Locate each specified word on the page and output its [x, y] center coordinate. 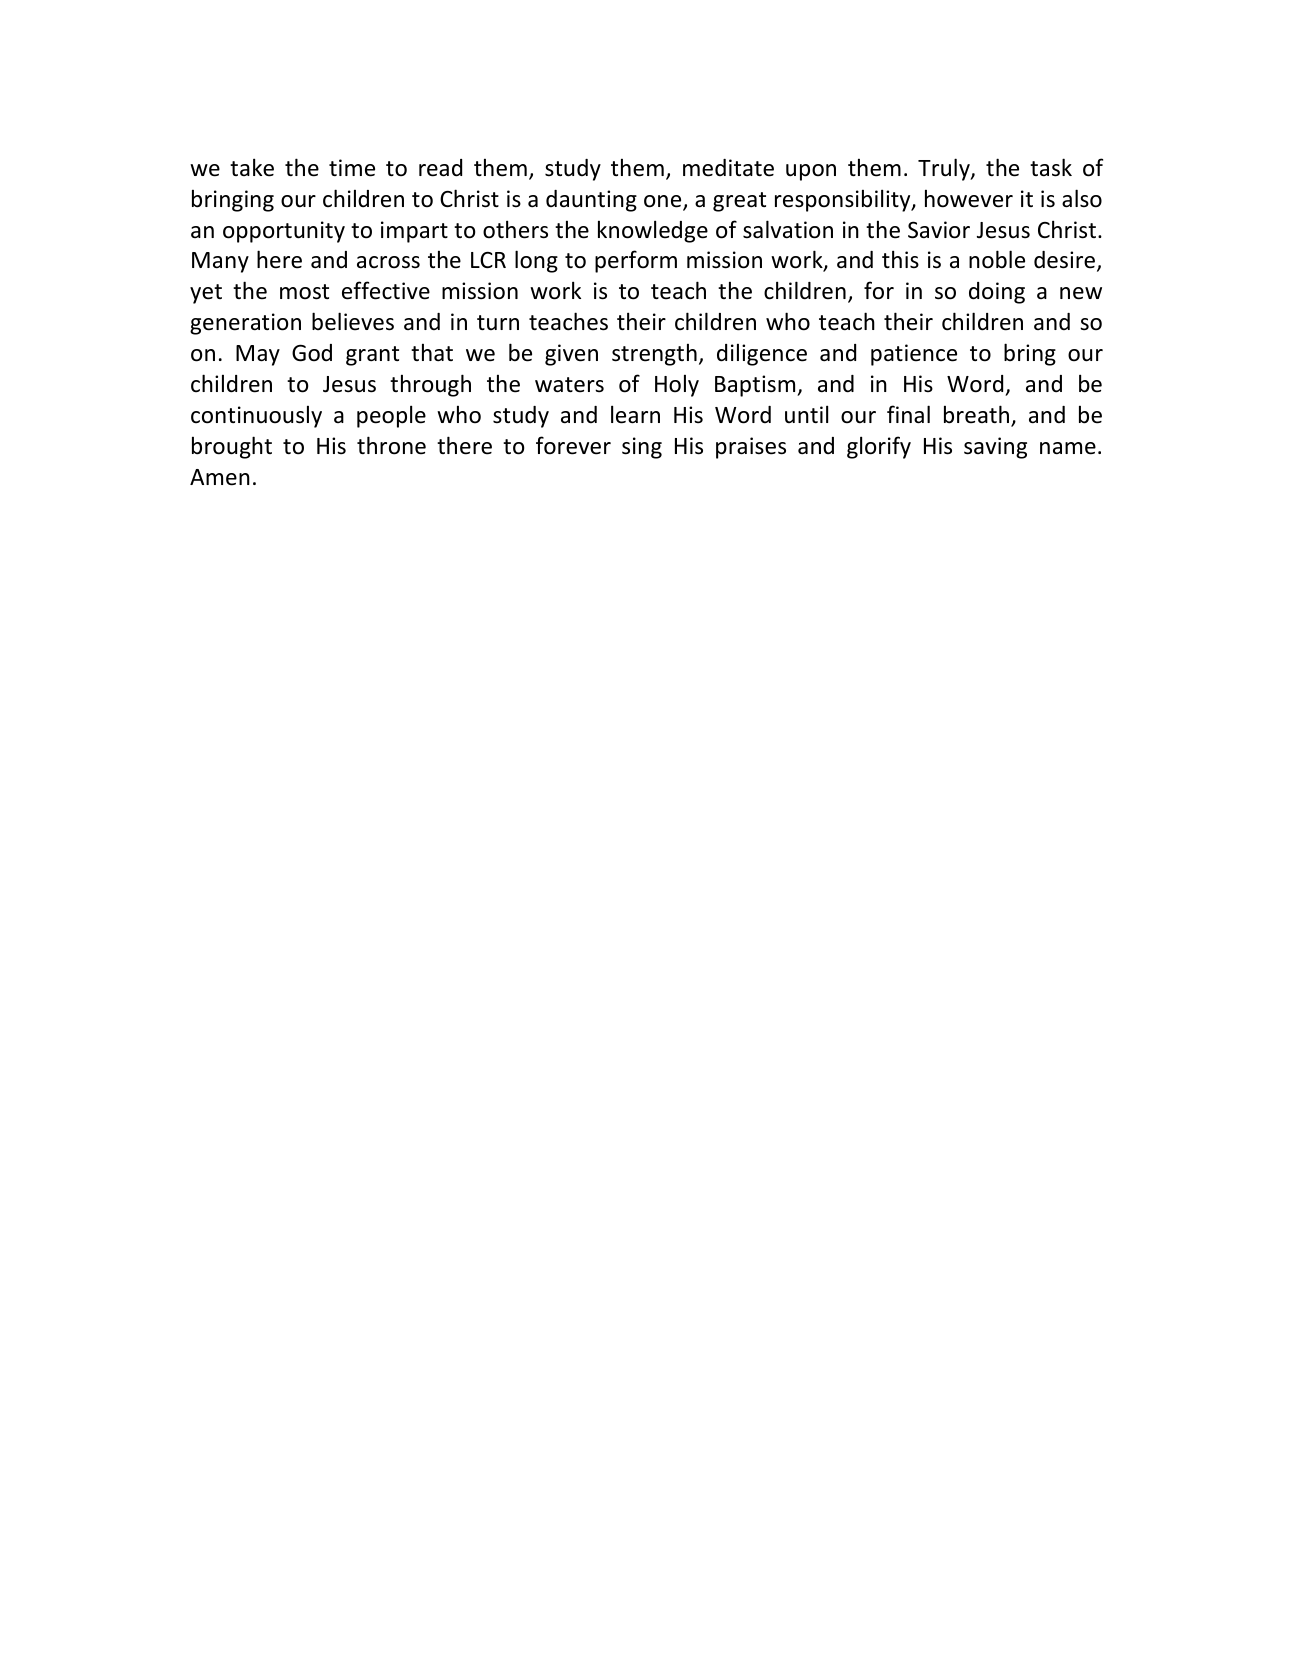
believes [353, 321]
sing [642, 448]
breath [976, 414]
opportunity [284, 232]
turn [498, 322]
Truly [945, 169]
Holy [677, 385]
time [352, 168]
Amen [220, 477]
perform [636, 261]
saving [995, 448]
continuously [256, 416]
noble [997, 259]
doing [997, 293]
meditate [728, 168]
